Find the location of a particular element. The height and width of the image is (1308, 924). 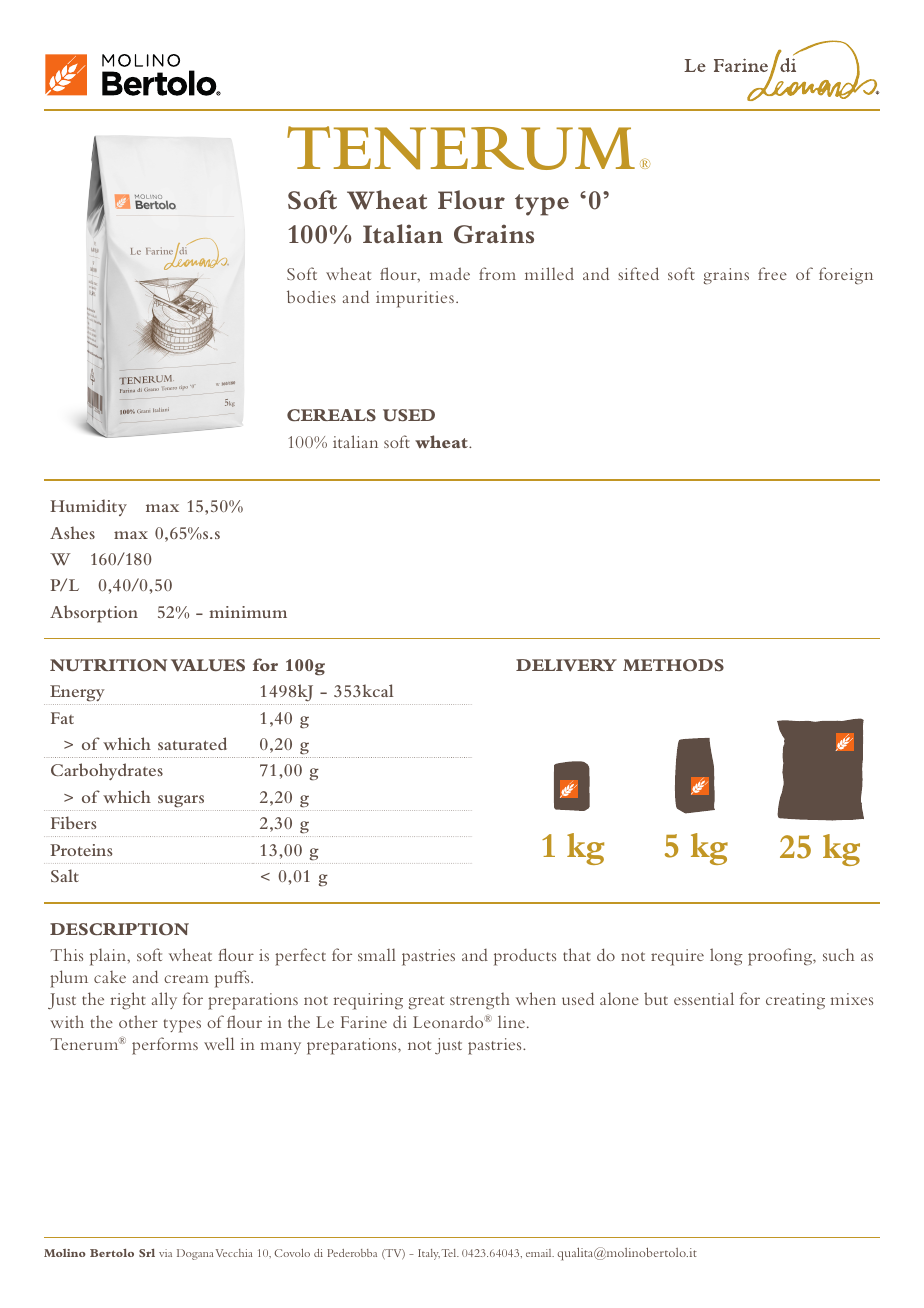

saturated is located at coordinates (192, 743).
